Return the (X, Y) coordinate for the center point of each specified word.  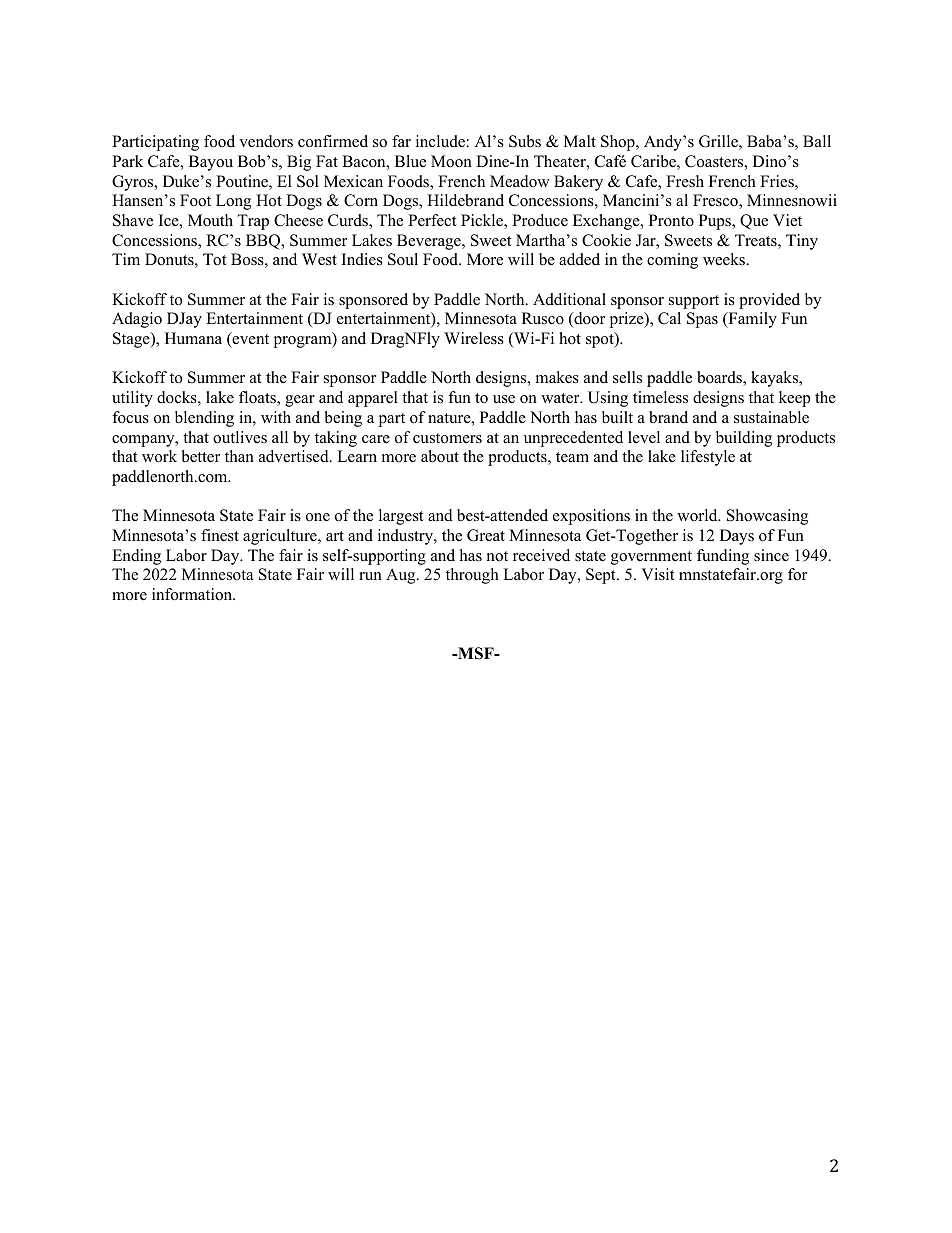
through (472, 576)
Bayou (211, 163)
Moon (451, 161)
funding (723, 557)
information (193, 594)
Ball (817, 141)
